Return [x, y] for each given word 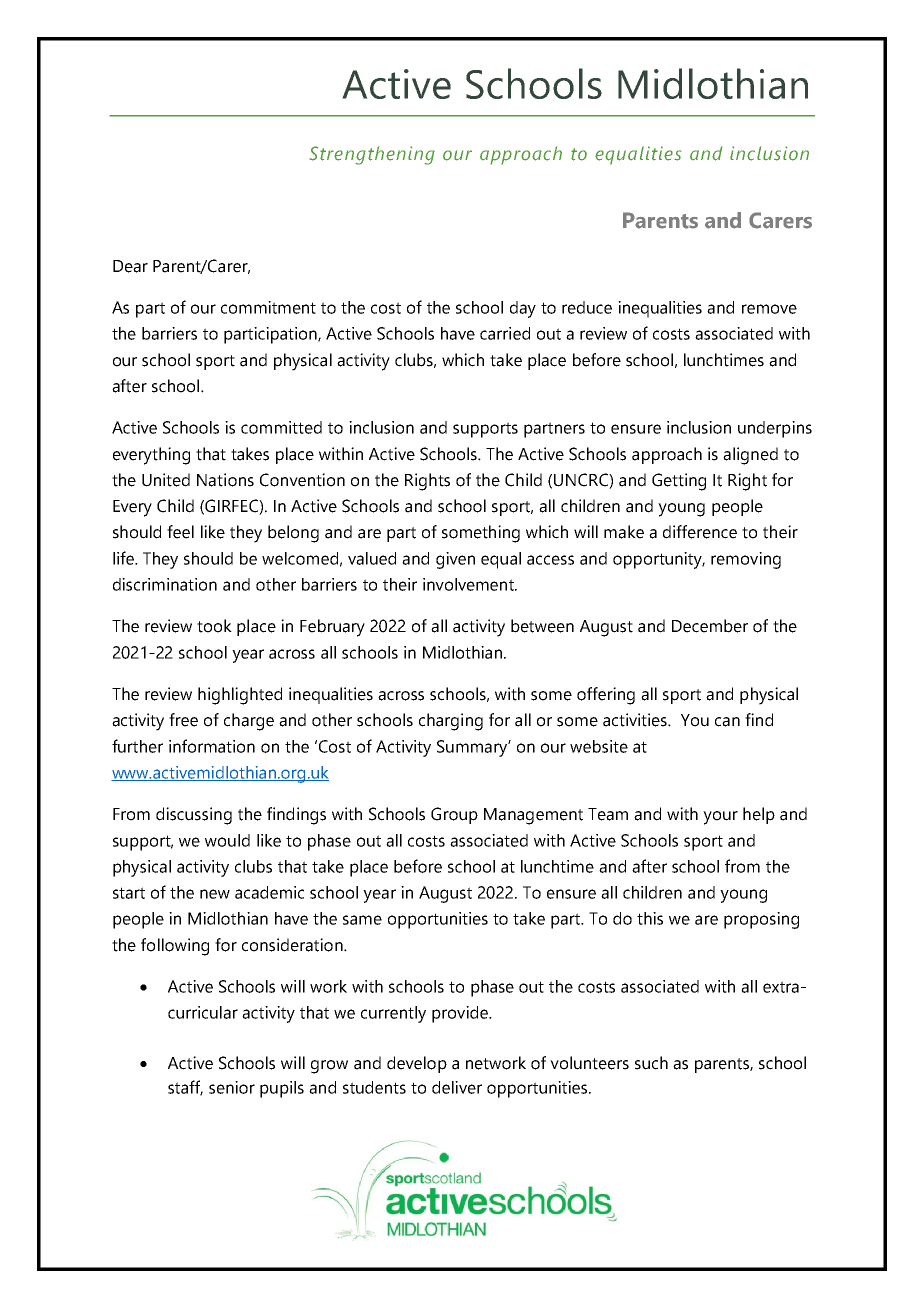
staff [185, 1088]
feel [180, 532]
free [183, 720]
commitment [268, 307]
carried [505, 333]
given [455, 560]
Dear [130, 266]
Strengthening [372, 155]
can [727, 722]
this [650, 918]
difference [700, 532]
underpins [775, 429]
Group [454, 815]
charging [451, 722]
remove [769, 309]
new [215, 894]
